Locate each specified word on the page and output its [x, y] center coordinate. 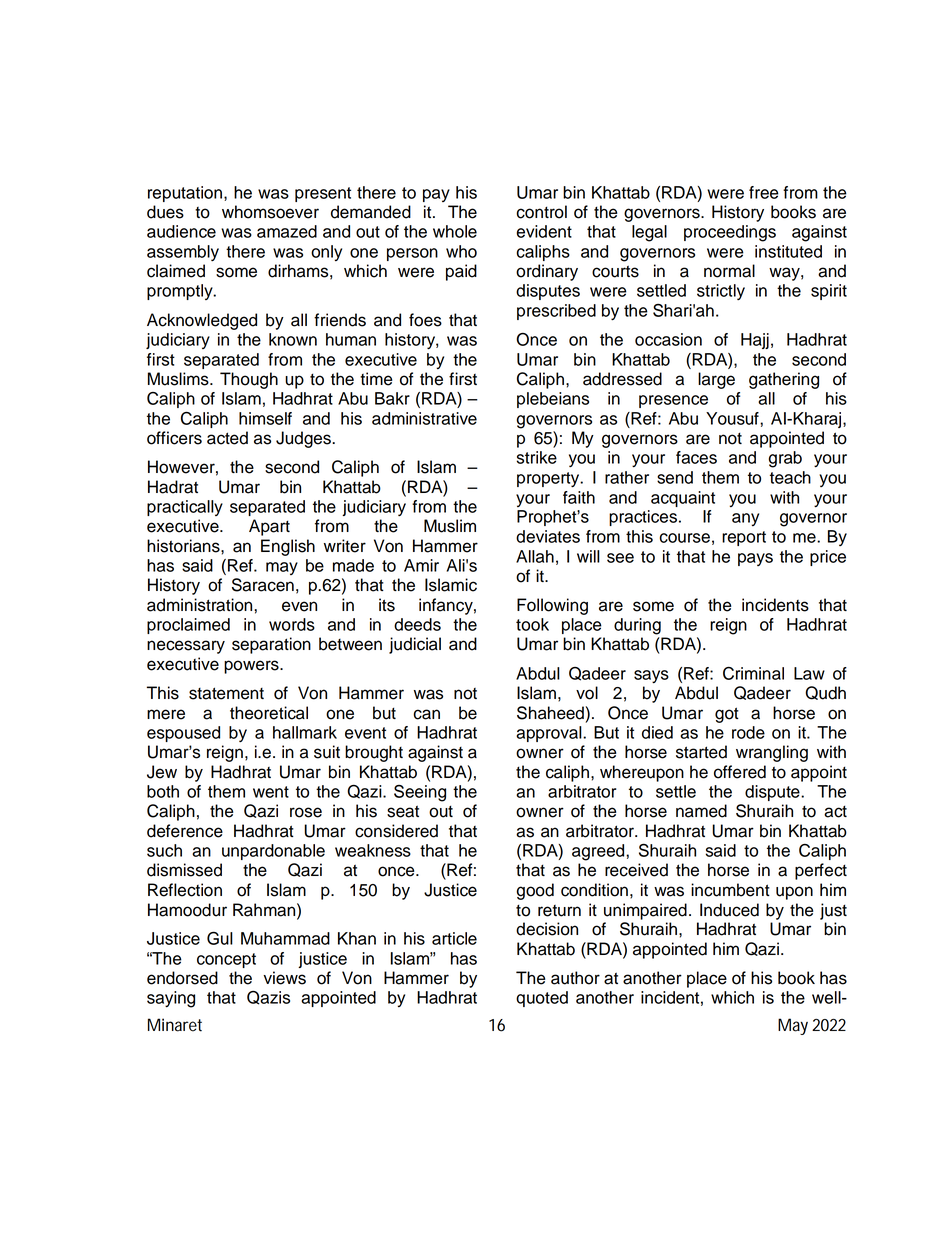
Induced [729, 910]
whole [455, 231]
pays [755, 559]
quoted [542, 999]
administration [201, 605]
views [284, 978]
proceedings [730, 233]
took [532, 624]
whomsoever [270, 212]
